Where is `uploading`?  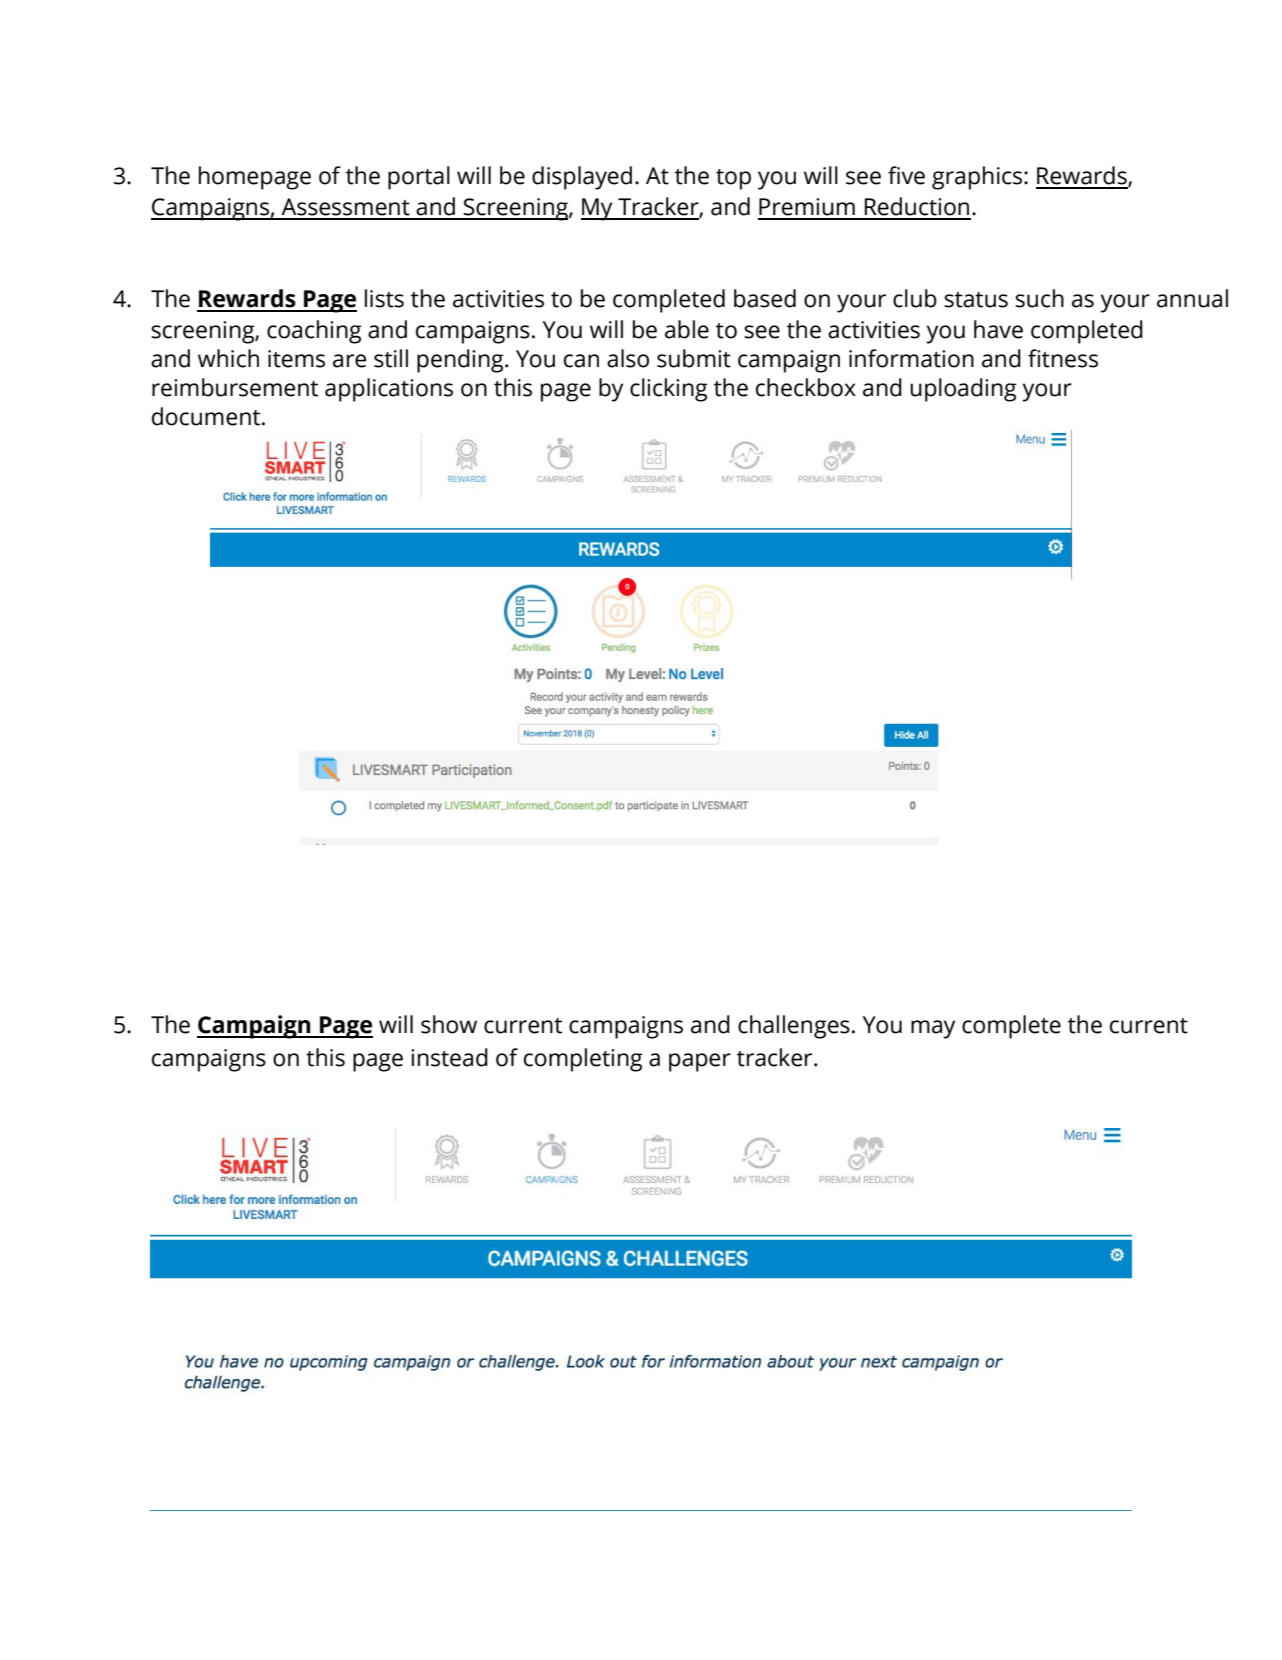
uploading is located at coordinates (963, 390).
